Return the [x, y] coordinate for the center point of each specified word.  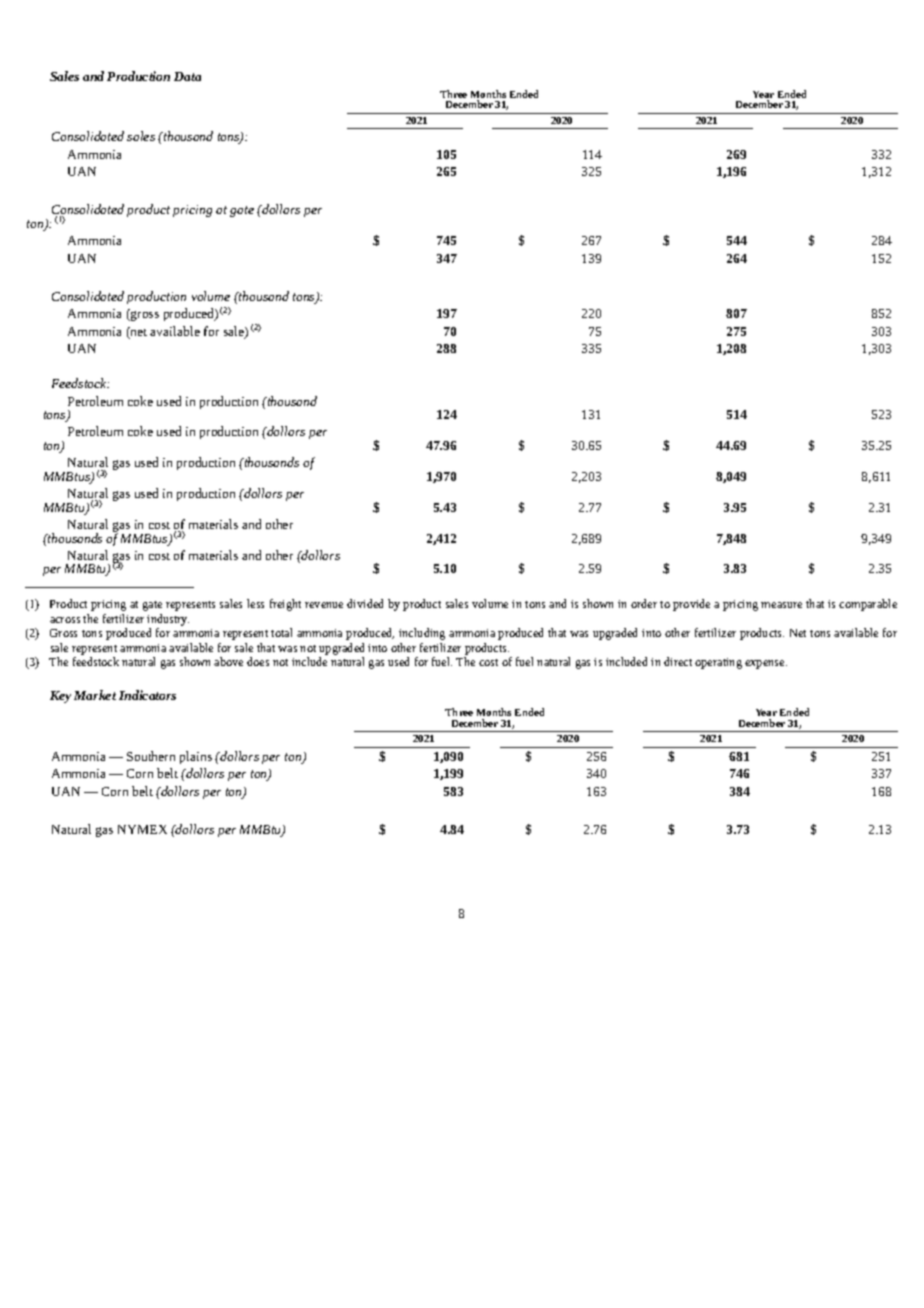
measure [781, 605]
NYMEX [142, 829]
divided [365, 603]
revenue [324, 605]
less [255, 603]
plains [196, 757]
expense [766, 664]
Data [187, 76]
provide [691, 605]
